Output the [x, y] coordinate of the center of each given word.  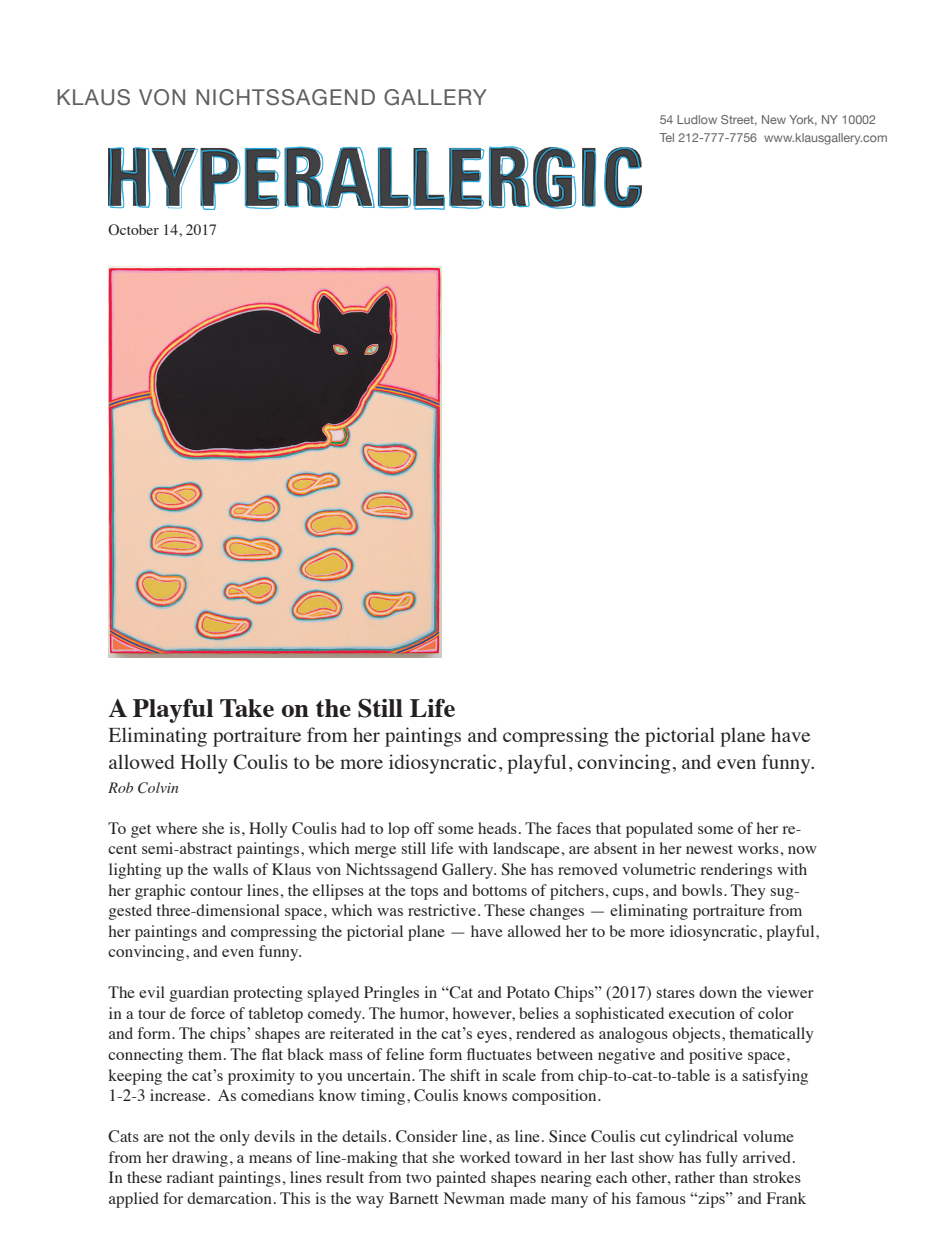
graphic [160, 892]
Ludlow [697, 119]
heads [497, 828]
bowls [702, 890]
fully [722, 1159]
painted [461, 1179]
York [803, 120]
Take [247, 708]
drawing [200, 1159]
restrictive [443, 910]
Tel [666, 137]
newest [709, 849]
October [133, 230]
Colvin [158, 788]
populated [659, 830]
